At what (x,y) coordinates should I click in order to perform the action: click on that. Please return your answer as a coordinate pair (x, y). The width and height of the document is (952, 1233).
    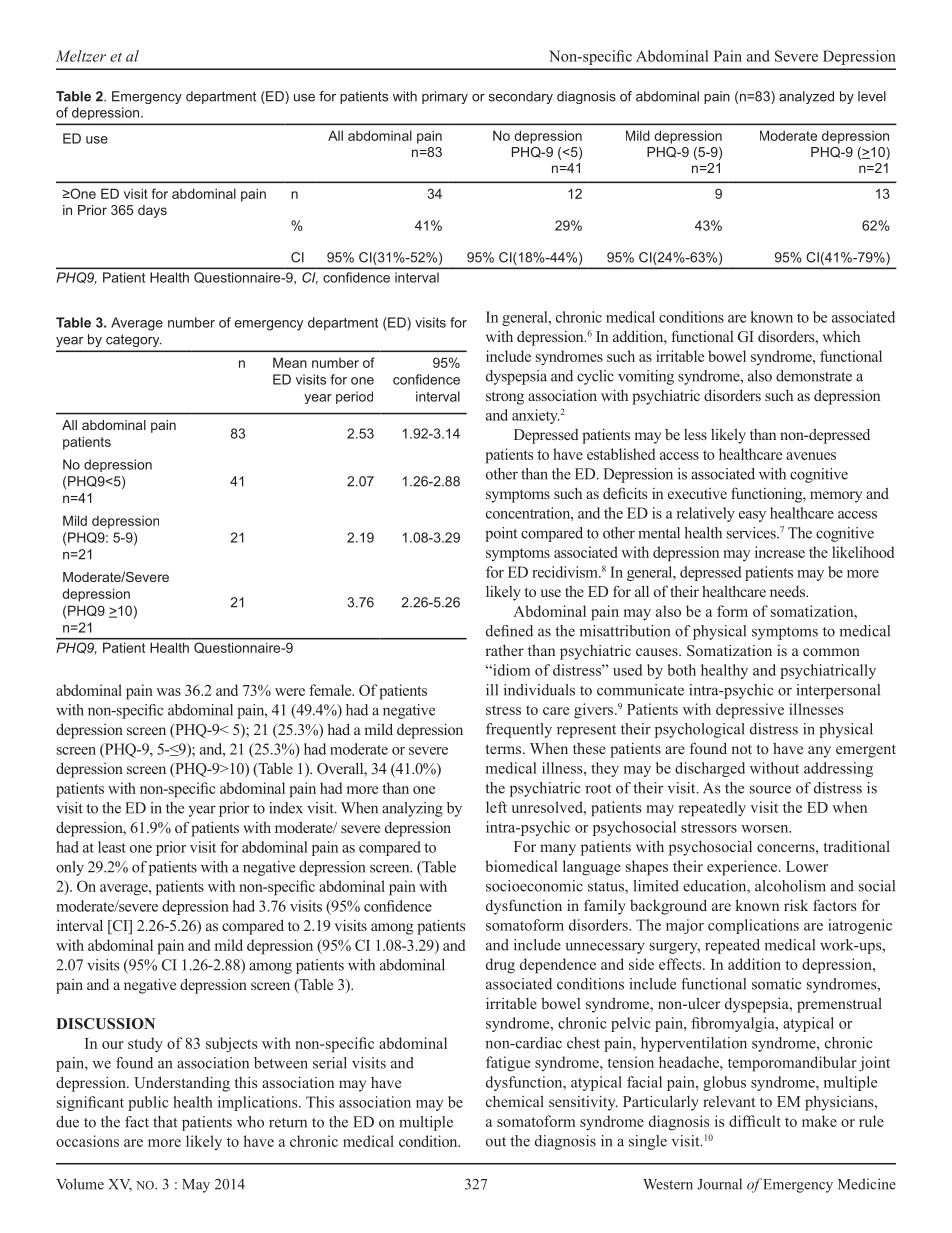
    Looking at the image, I should click on (165, 1122).
